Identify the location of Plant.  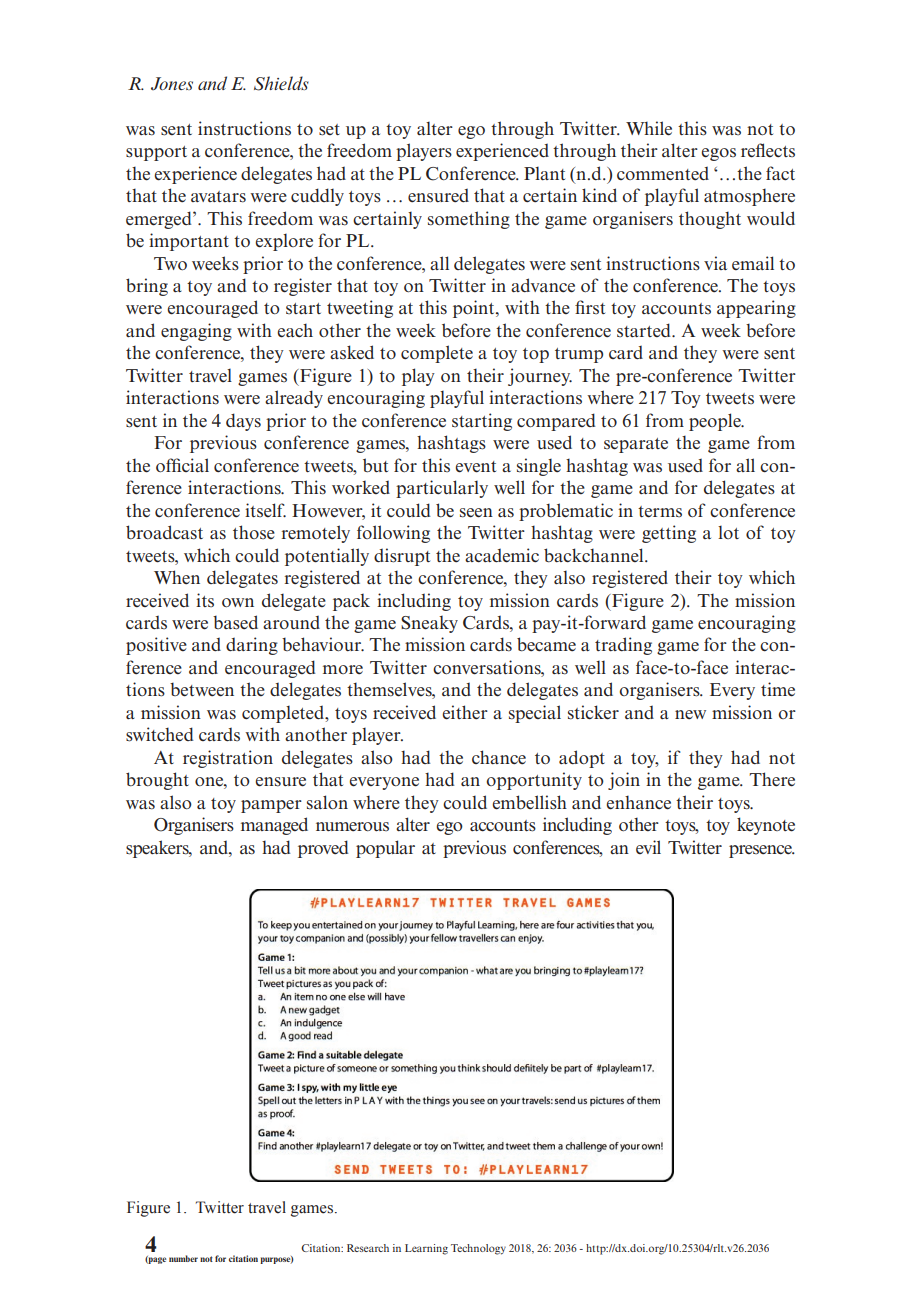
(544, 173).
